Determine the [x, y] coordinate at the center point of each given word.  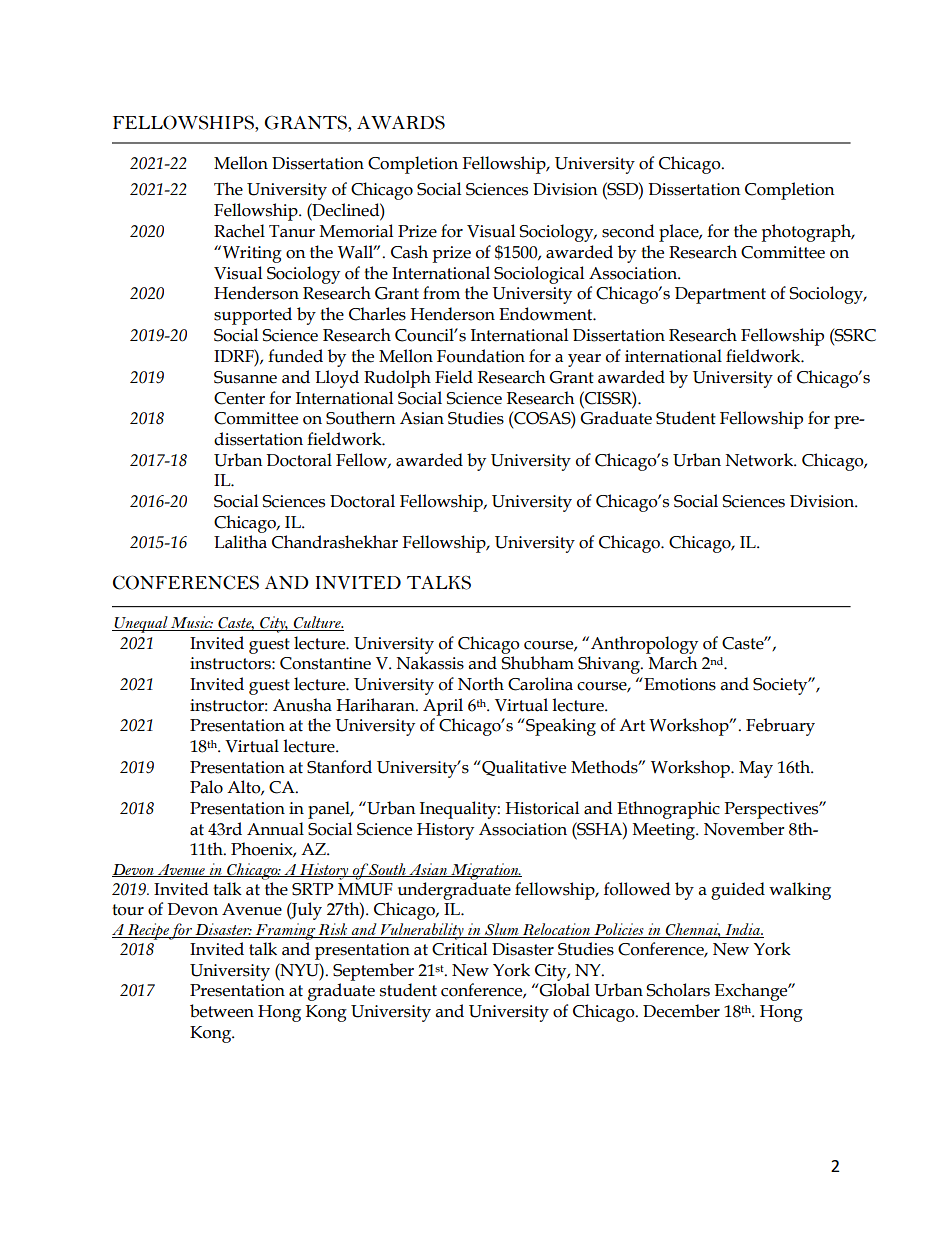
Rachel [239, 231]
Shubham [537, 663]
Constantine [325, 663]
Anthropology [644, 645]
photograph [807, 233]
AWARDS [401, 122]
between [222, 1011]
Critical [459, 949]
